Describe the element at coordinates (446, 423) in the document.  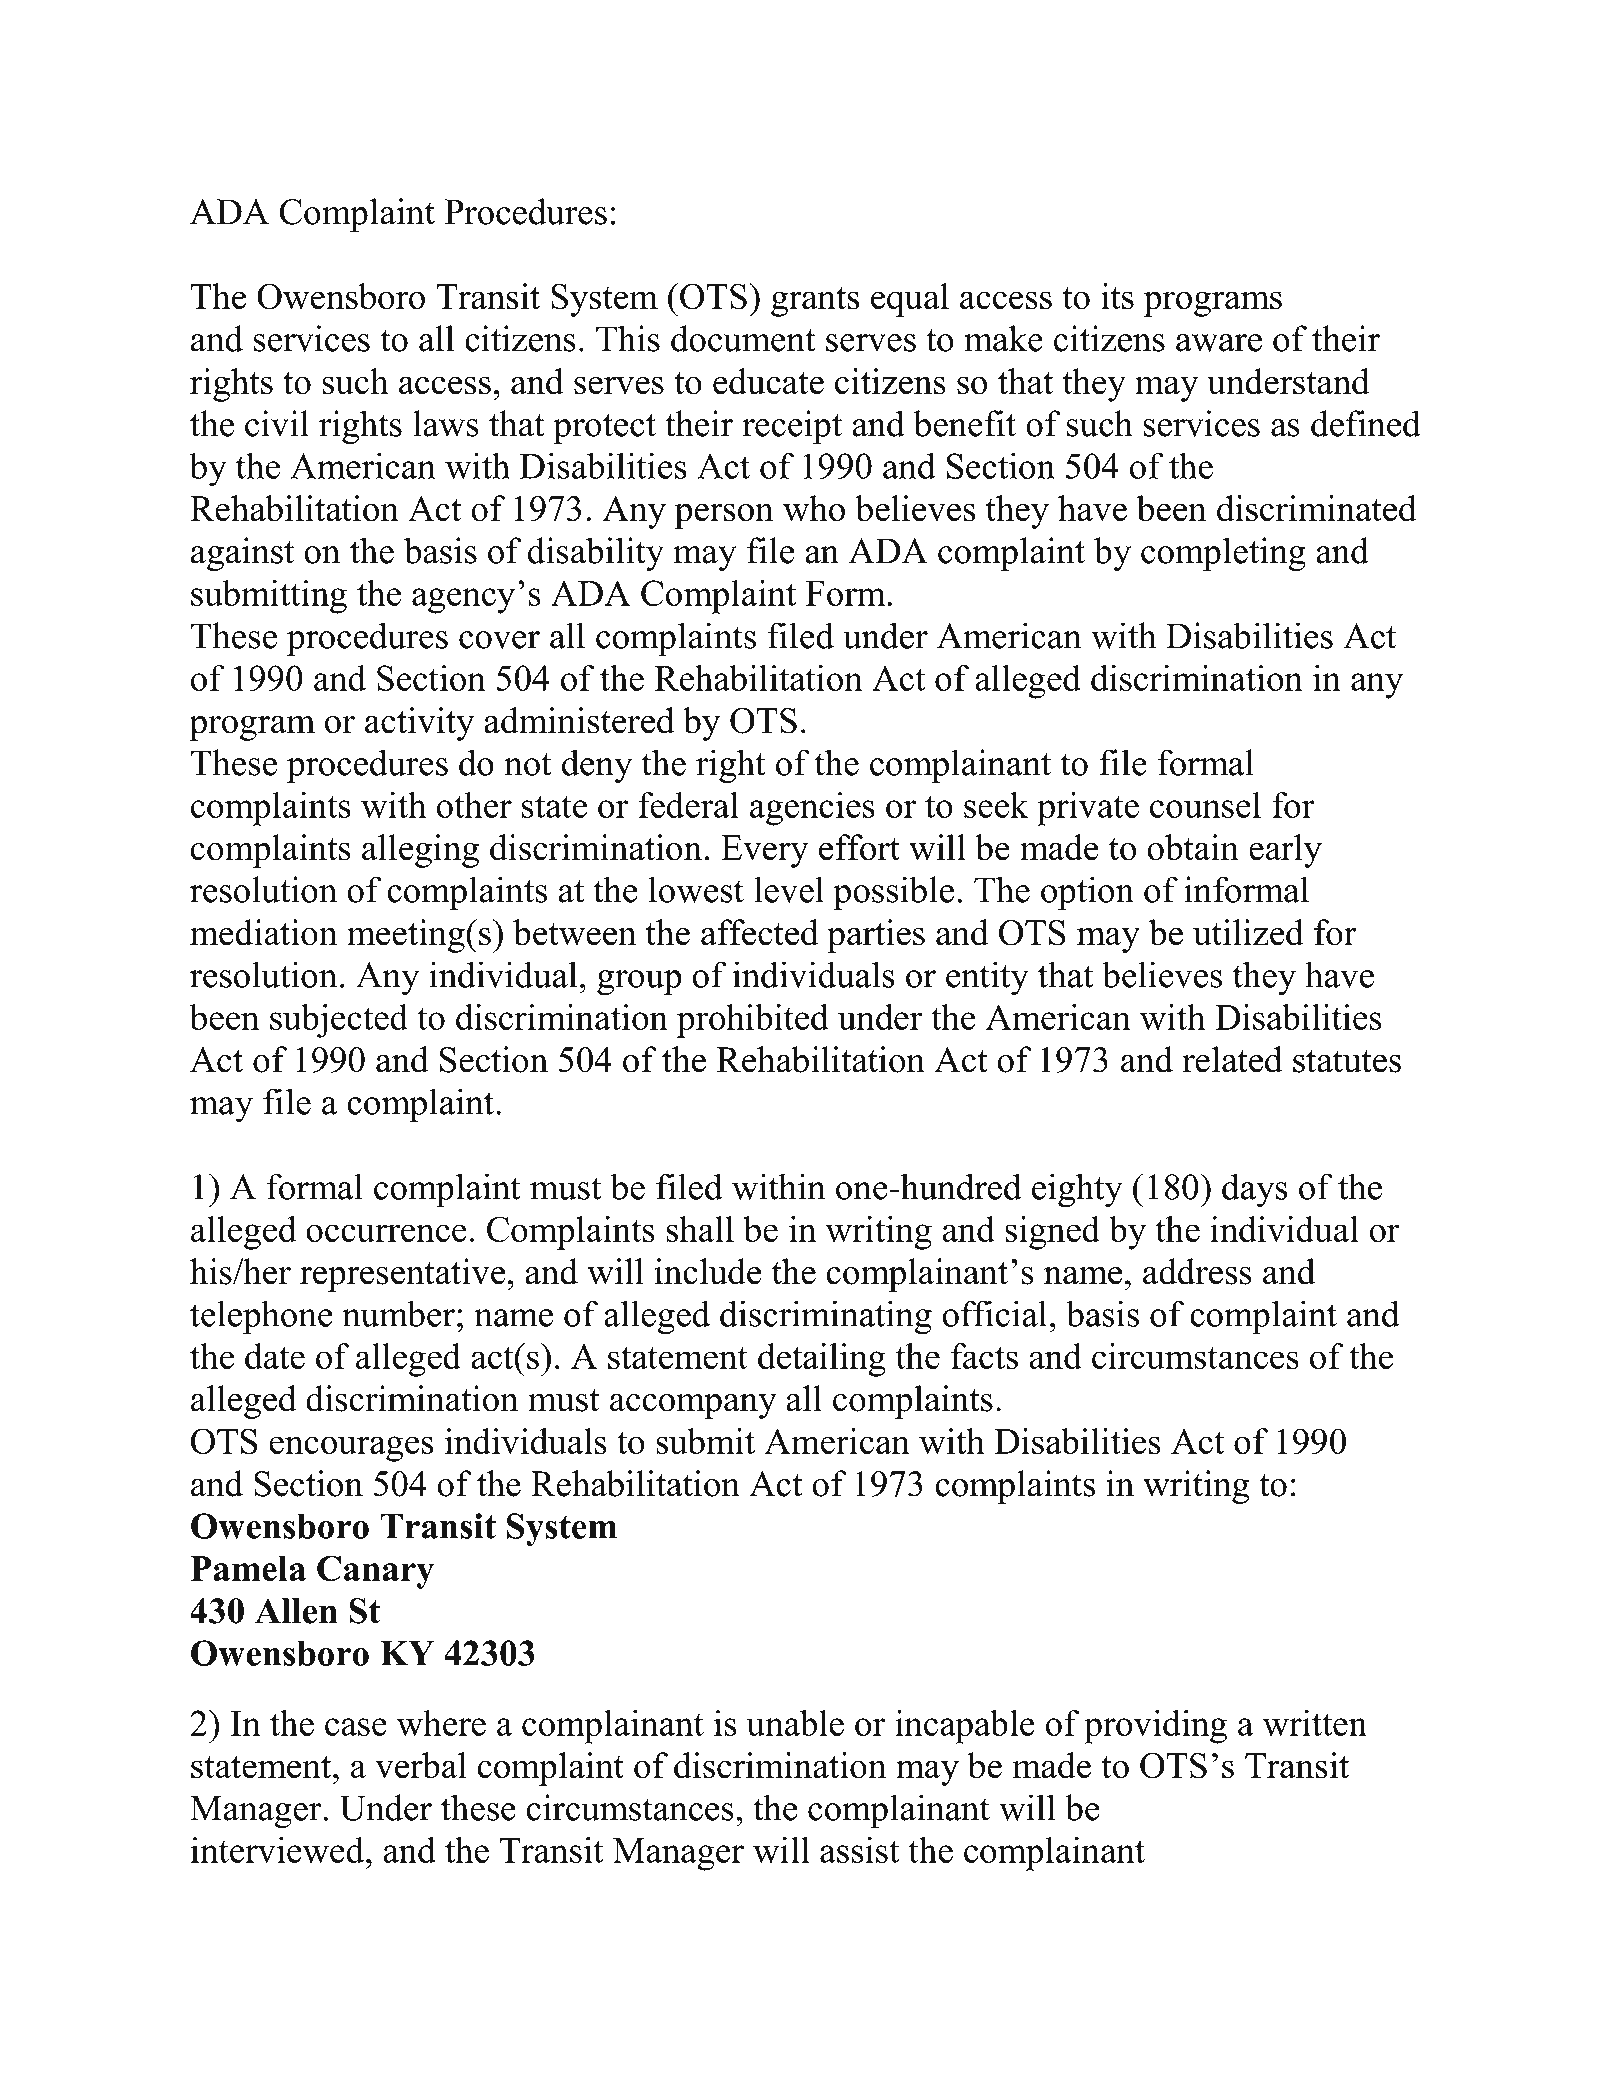
I see `laws` at that location.
